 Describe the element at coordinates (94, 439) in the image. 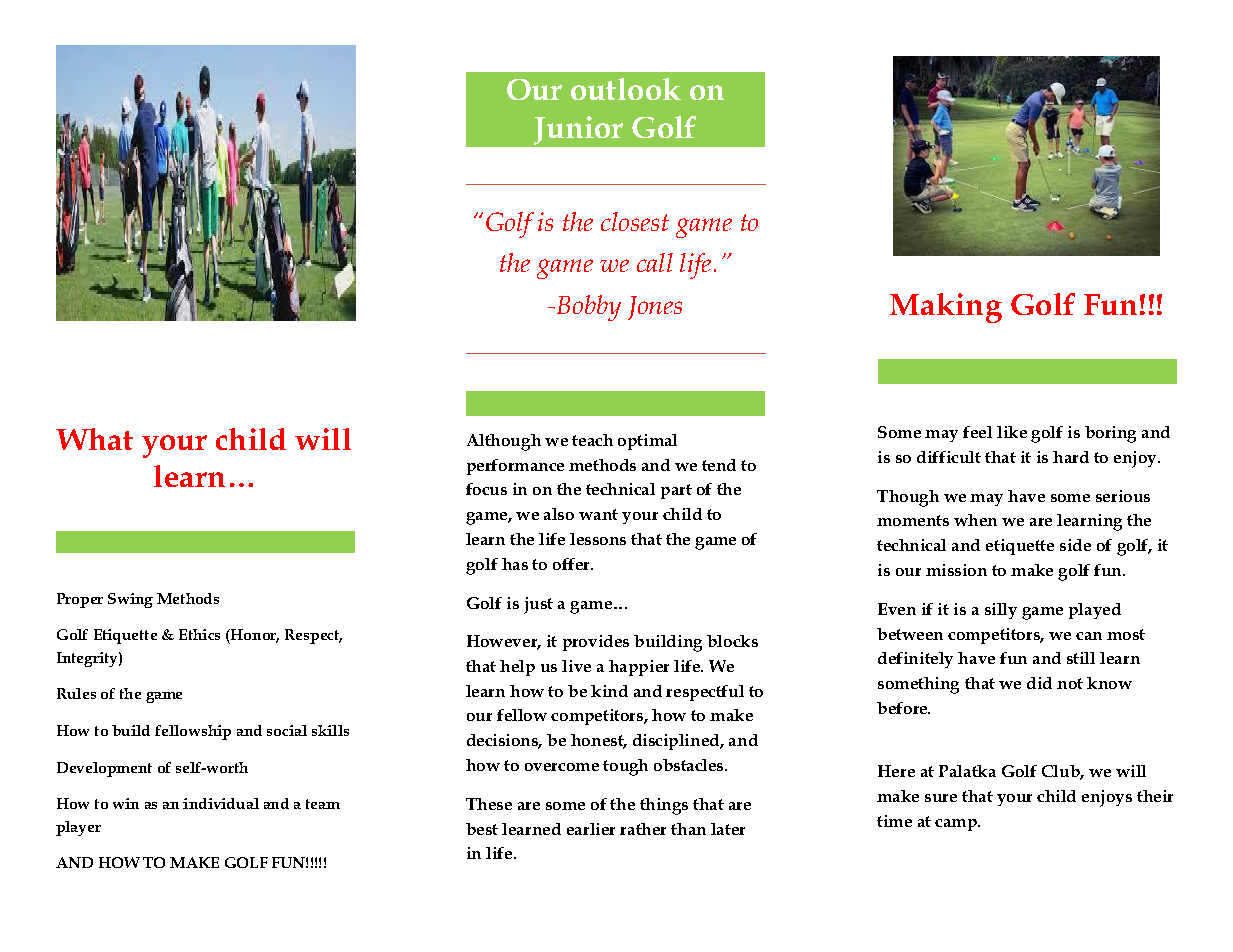

I see `What` at that location.
